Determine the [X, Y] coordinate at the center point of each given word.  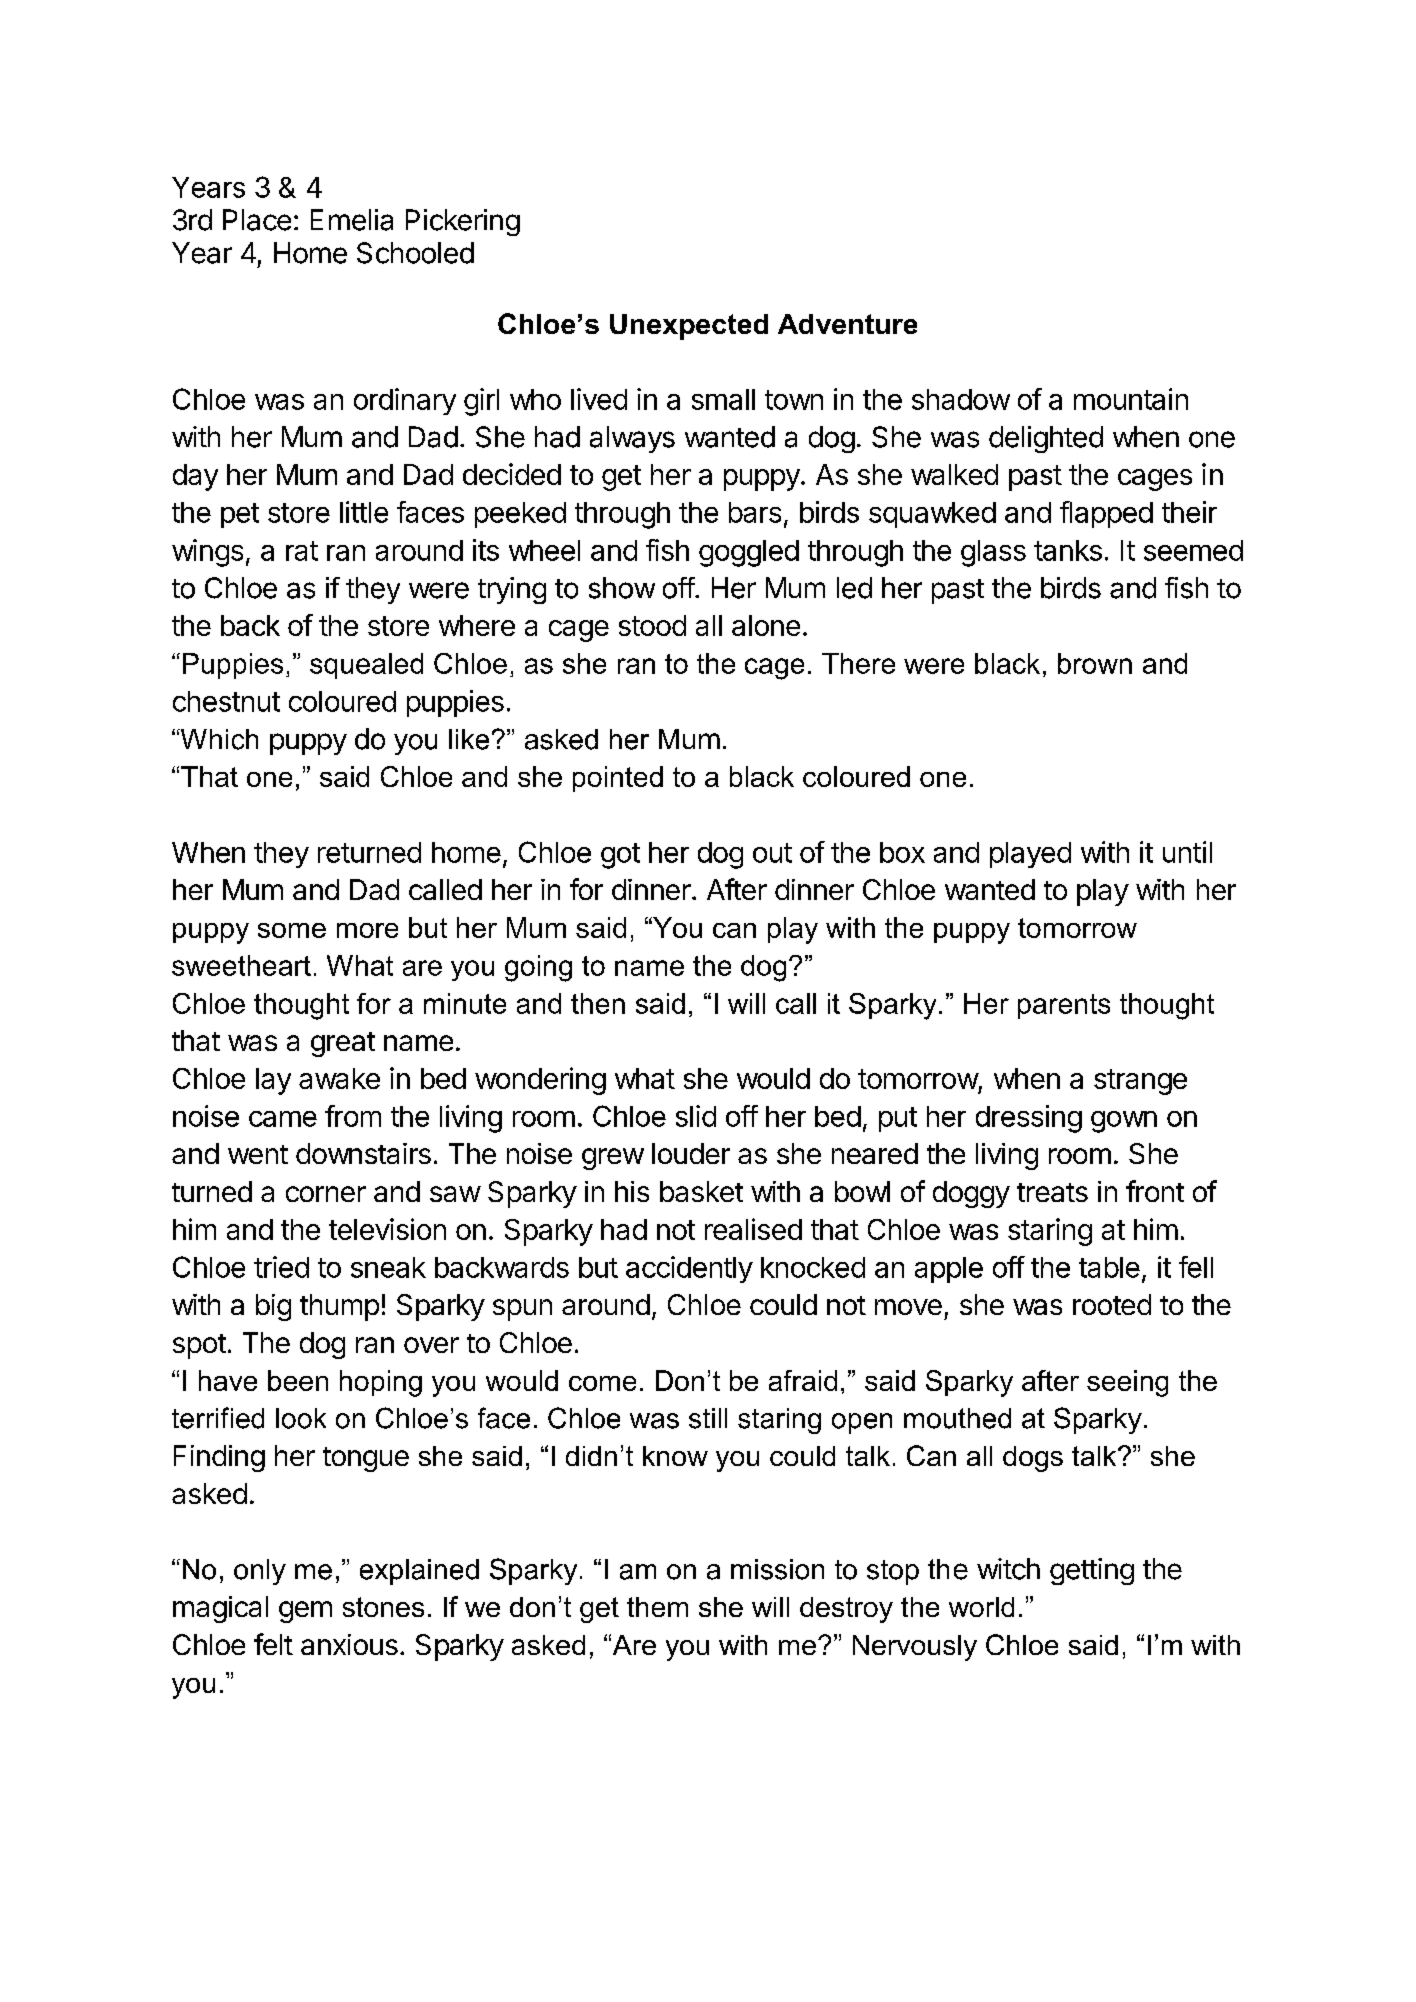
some [292, 930]
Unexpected [689, 327]
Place [257, 220]
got [620, 856]
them [657, 1607]
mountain [1131, 399]
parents [1064, 1006]
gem [305, 1612]
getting [1092, 1571]
